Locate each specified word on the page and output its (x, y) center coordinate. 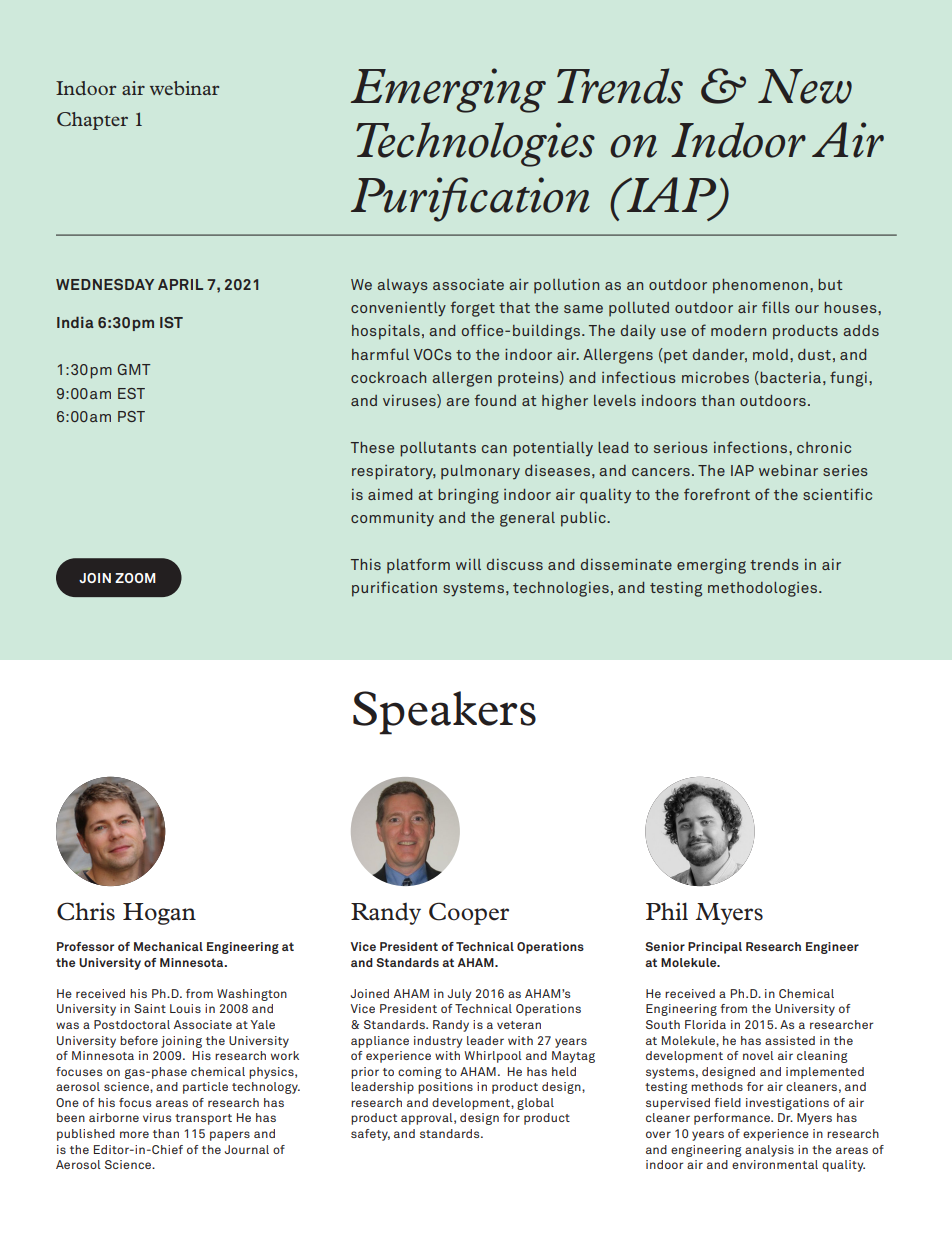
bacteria (789, 378)
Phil (667, 911)
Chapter (92, 121)
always (402, 286)
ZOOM (135, 578)
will (468, 564)
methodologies (764, 589)
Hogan (159, 914)
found (495, 400)
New (805, 86)
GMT (134, 369)
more (134, 1134)
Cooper (469, 913)
